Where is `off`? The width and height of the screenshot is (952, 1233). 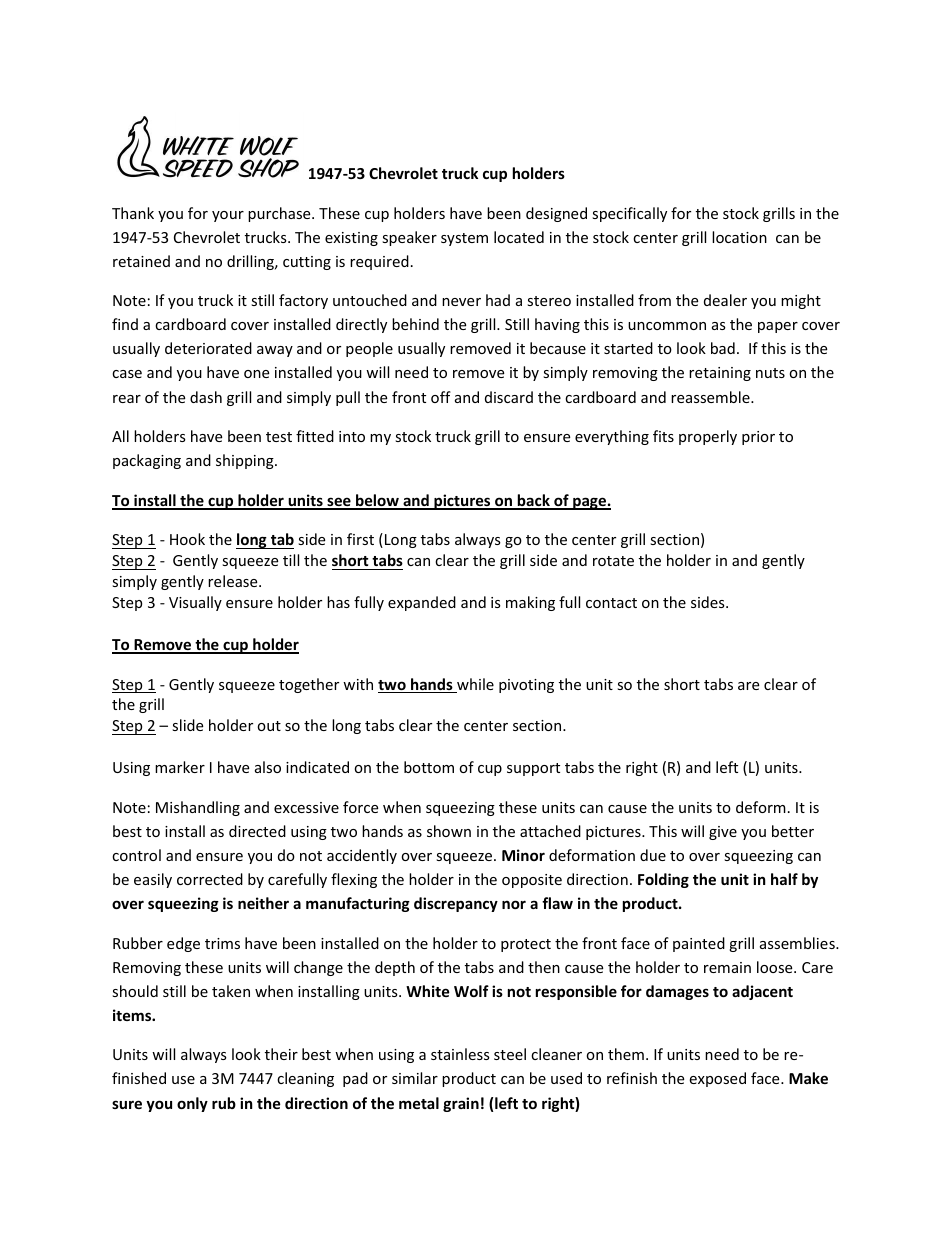
off is located at coordinates (441, 397).
